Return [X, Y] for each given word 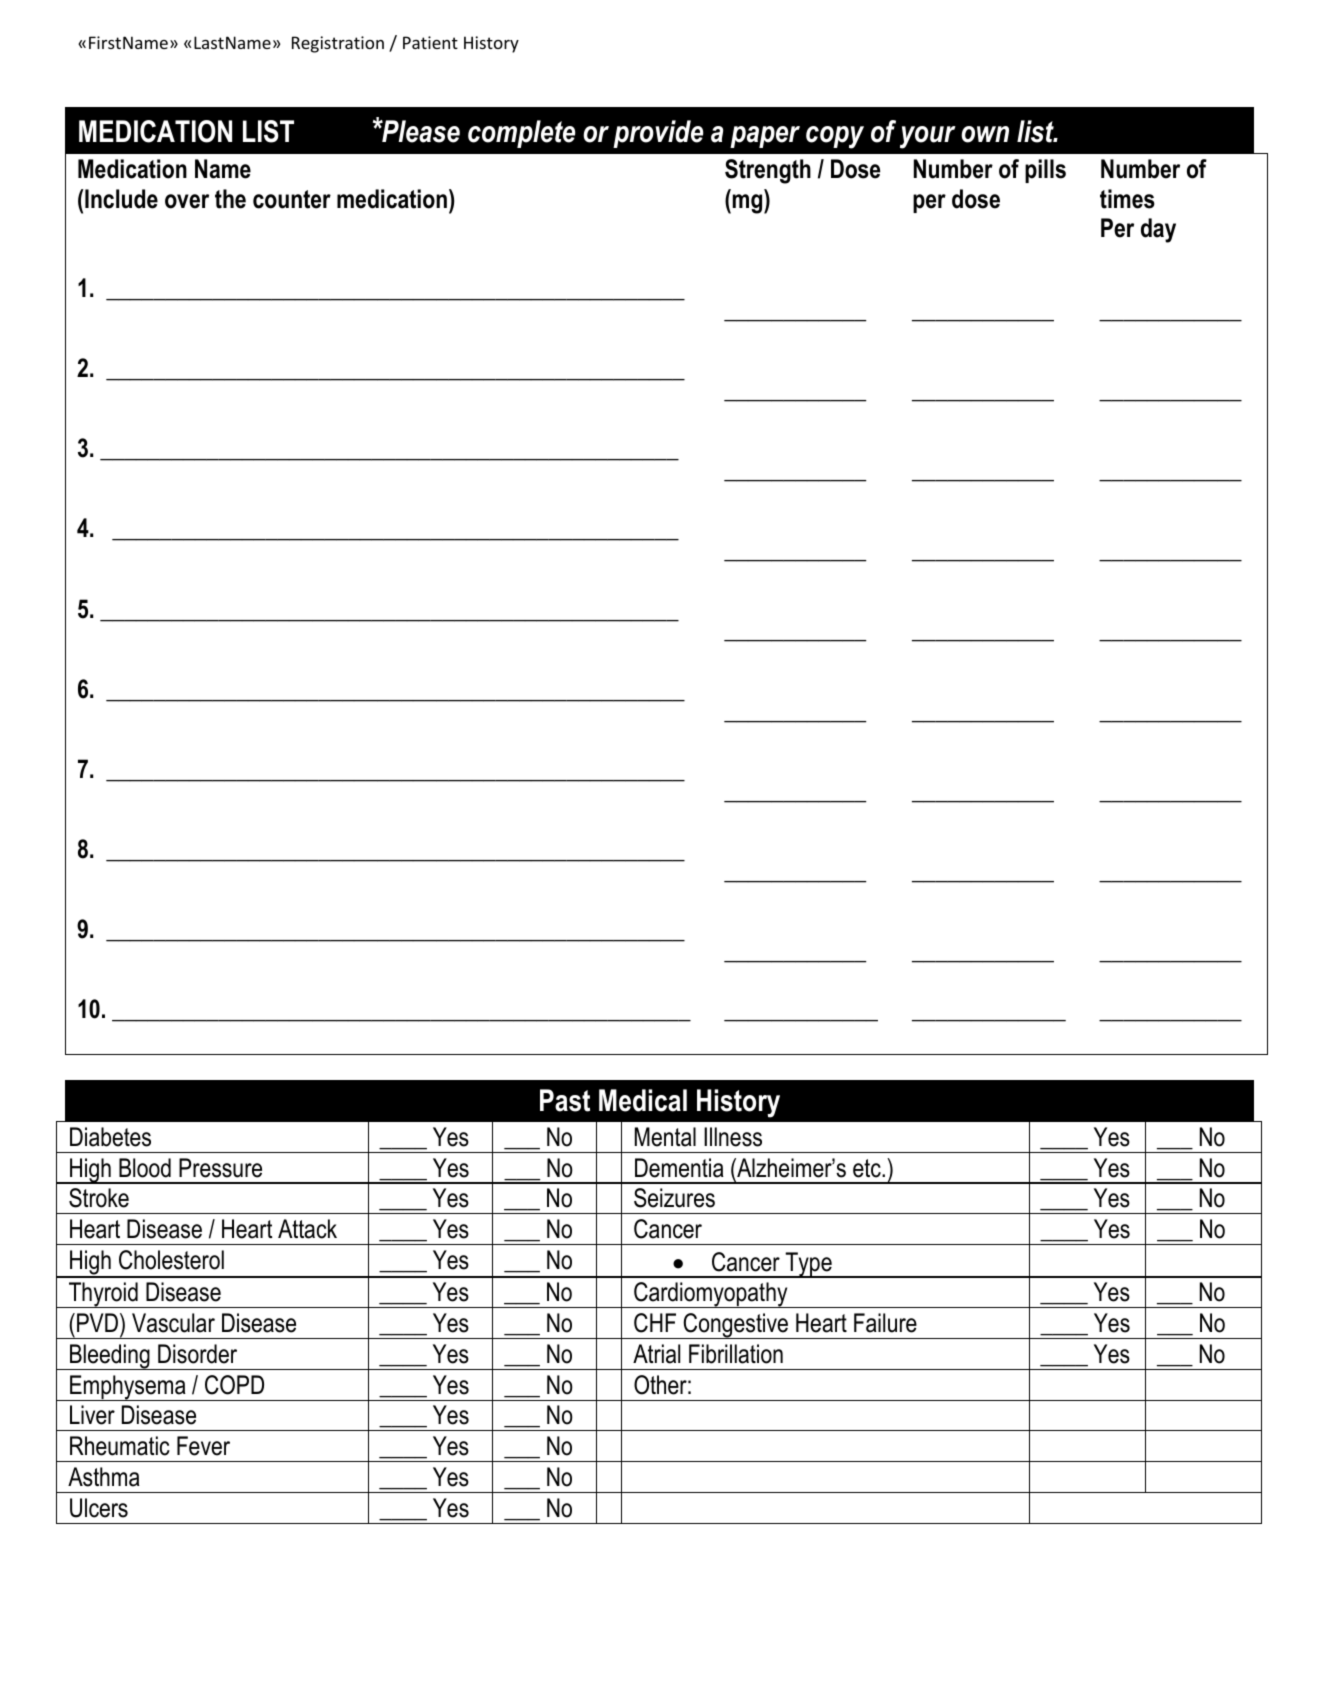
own [985, 134]
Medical [643, 1100]
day [1158, 230]
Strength [768, 171]
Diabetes [110, 1137]
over [187, 201]
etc [868, 1168]
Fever [203, 1446]
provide [658, 134]
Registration [338, 44]
